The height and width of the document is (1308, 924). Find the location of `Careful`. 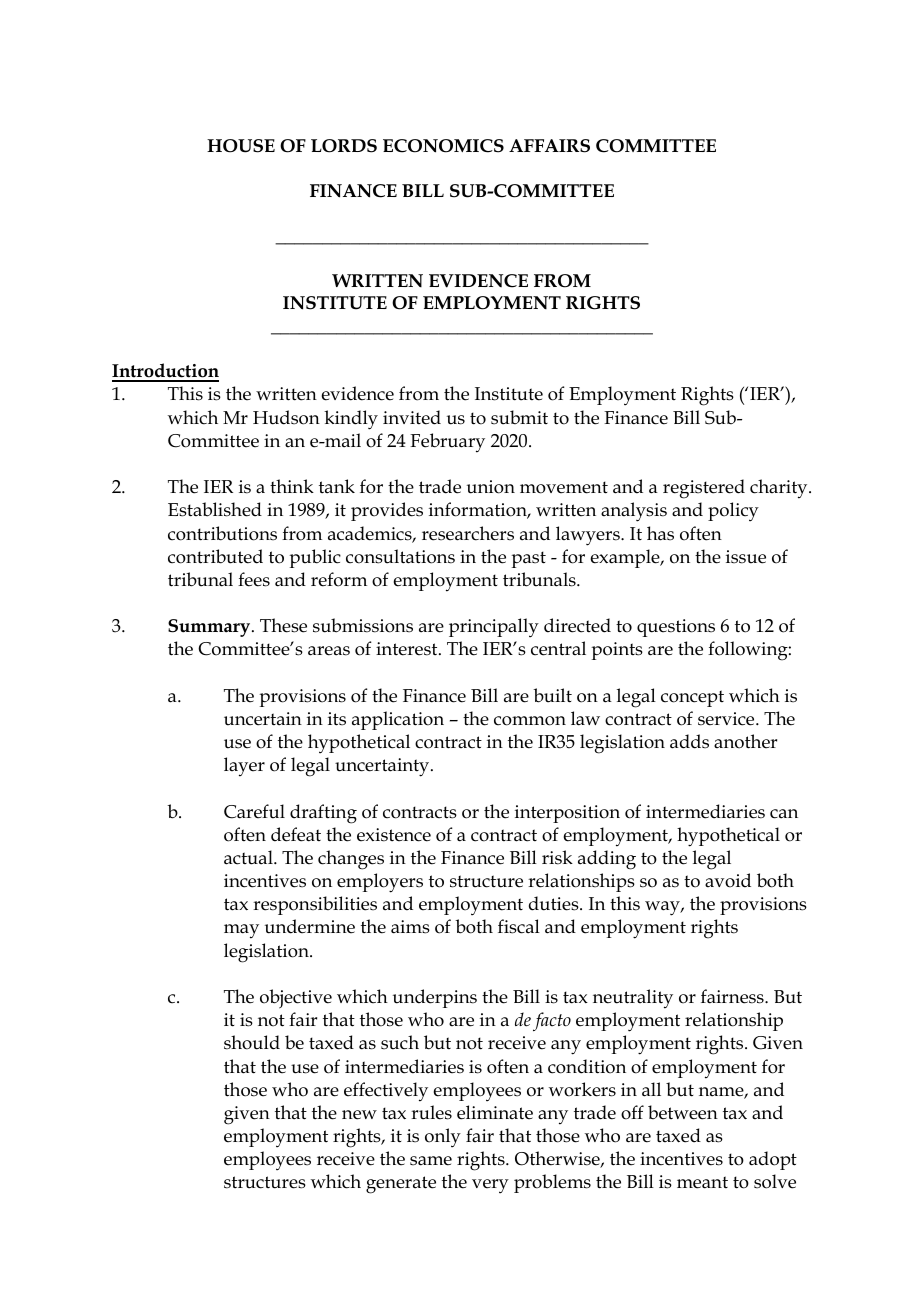

Careful is located at coordinates (254, 811).
